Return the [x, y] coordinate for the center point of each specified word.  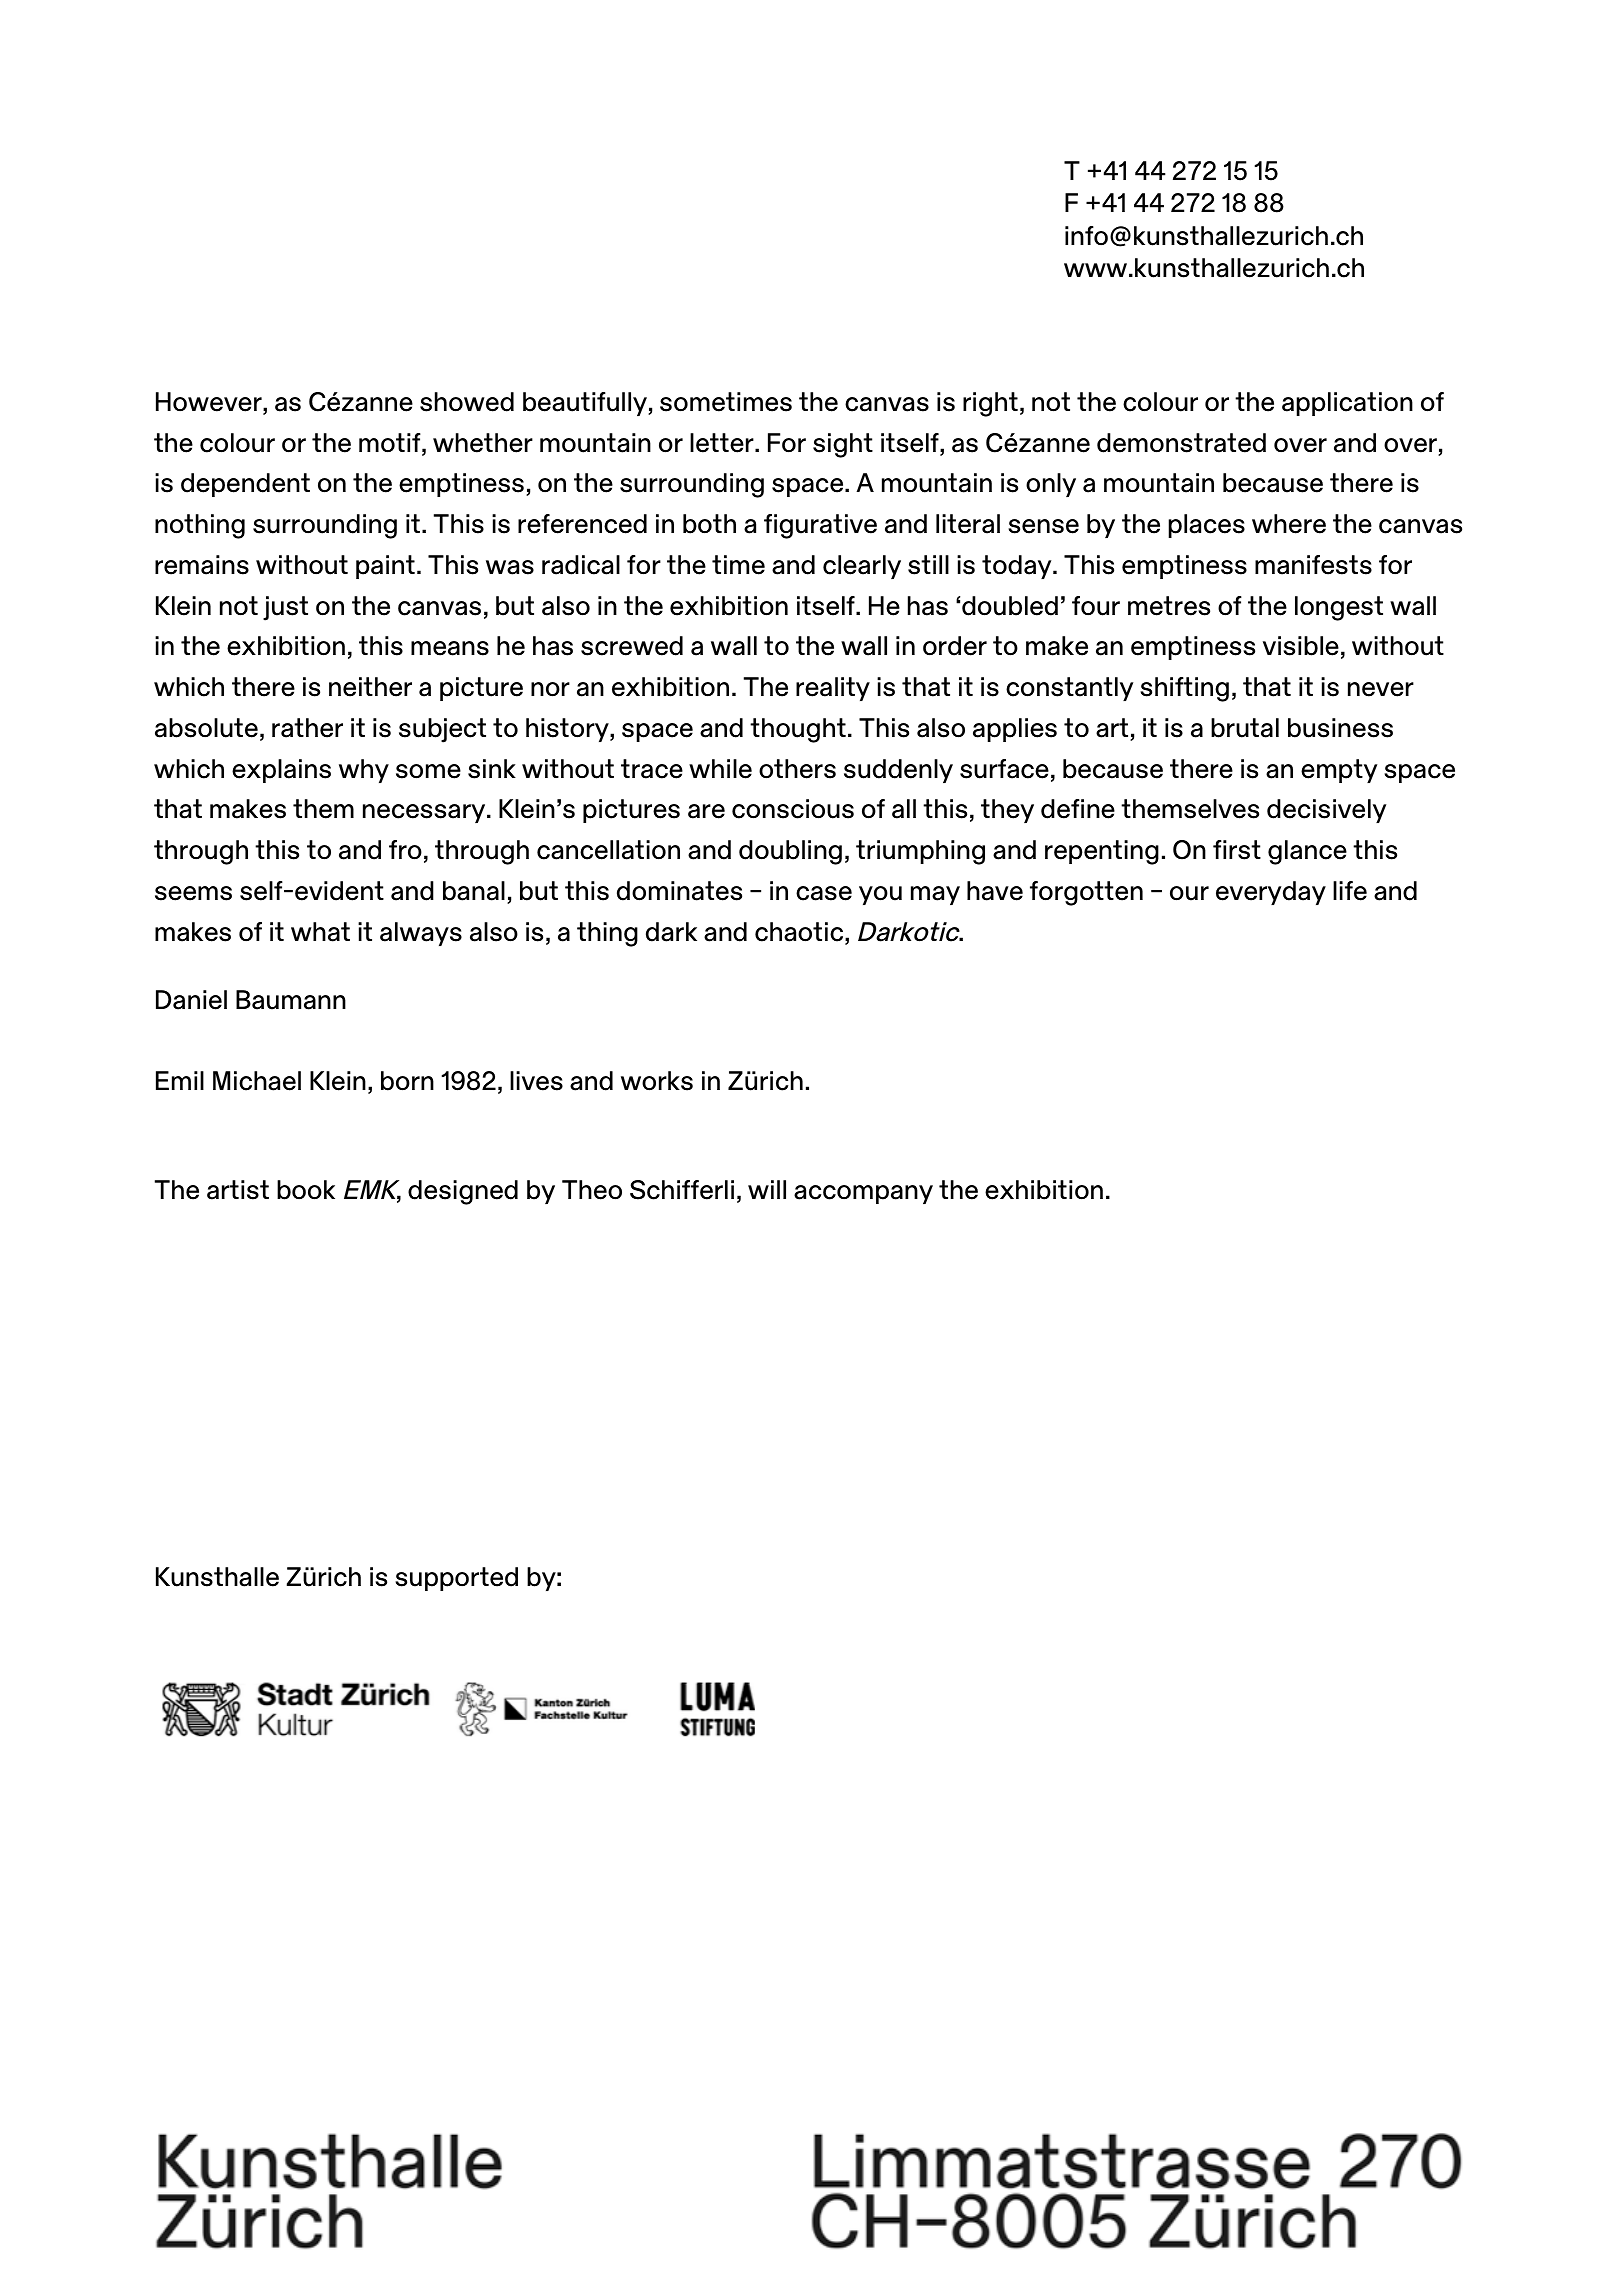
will [767, 1189]
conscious [793, 809]
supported [456, 1579]
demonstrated [1181, 443]
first [1237, 850]
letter [723, 443]
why [364, 771]
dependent [245, 485]
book [306, 1190]
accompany [863, 1194]
